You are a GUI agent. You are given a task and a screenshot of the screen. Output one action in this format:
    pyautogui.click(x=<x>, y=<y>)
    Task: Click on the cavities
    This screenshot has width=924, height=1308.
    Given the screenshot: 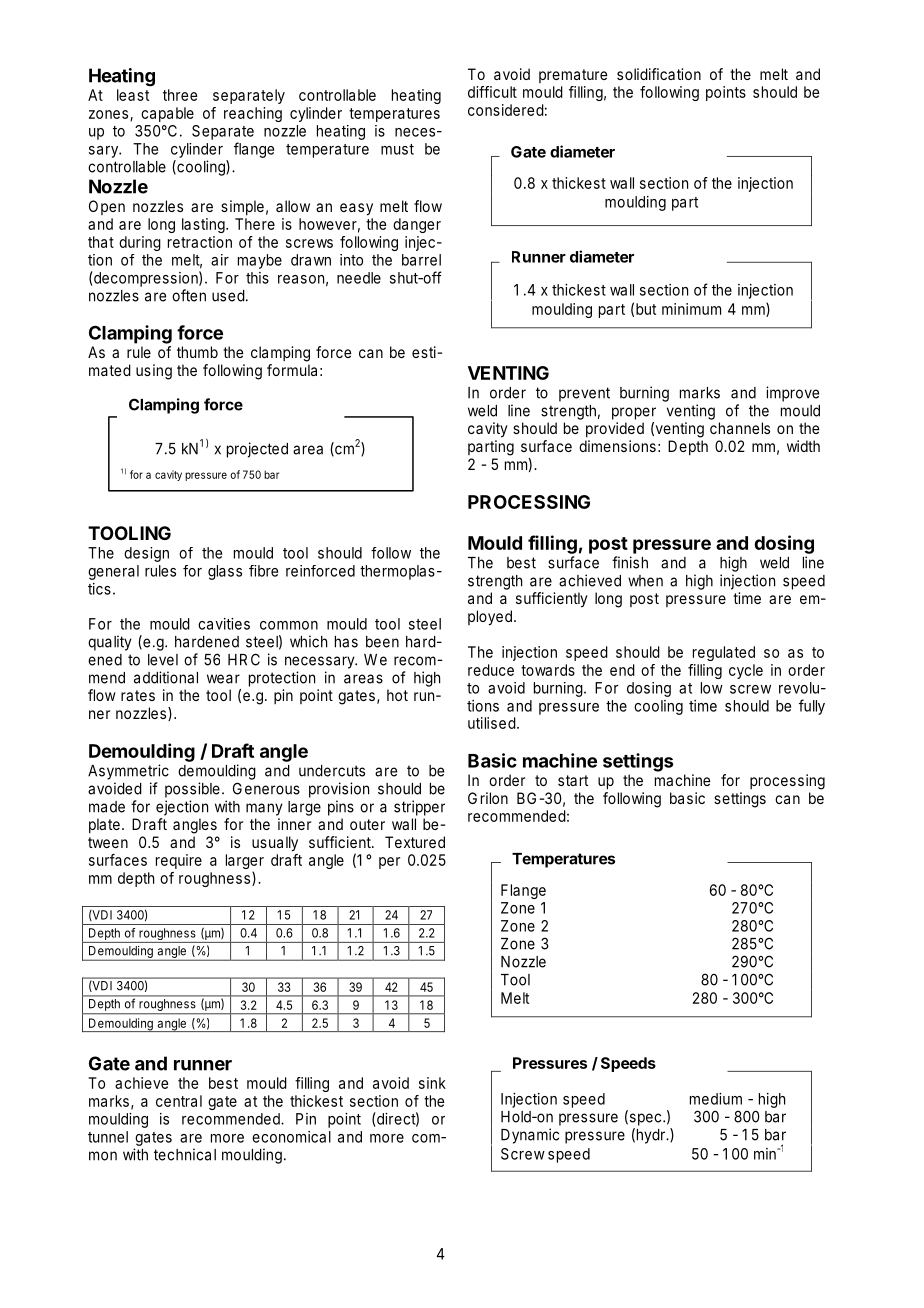 What is the action you would take?
    pyautogui.click(x=224, y=624)
